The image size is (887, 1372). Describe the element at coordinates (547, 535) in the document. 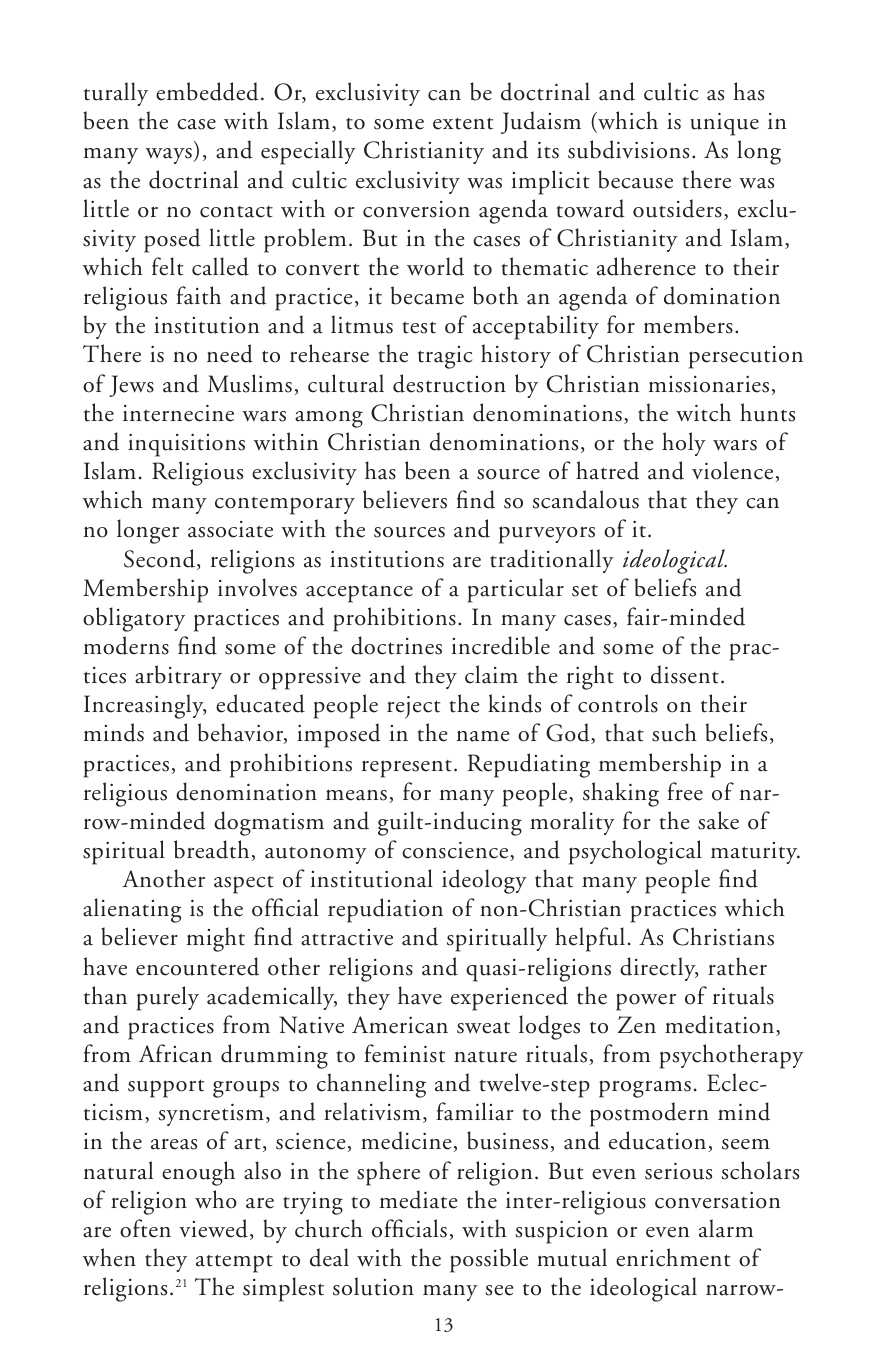

I see `purveyors` at that location.
